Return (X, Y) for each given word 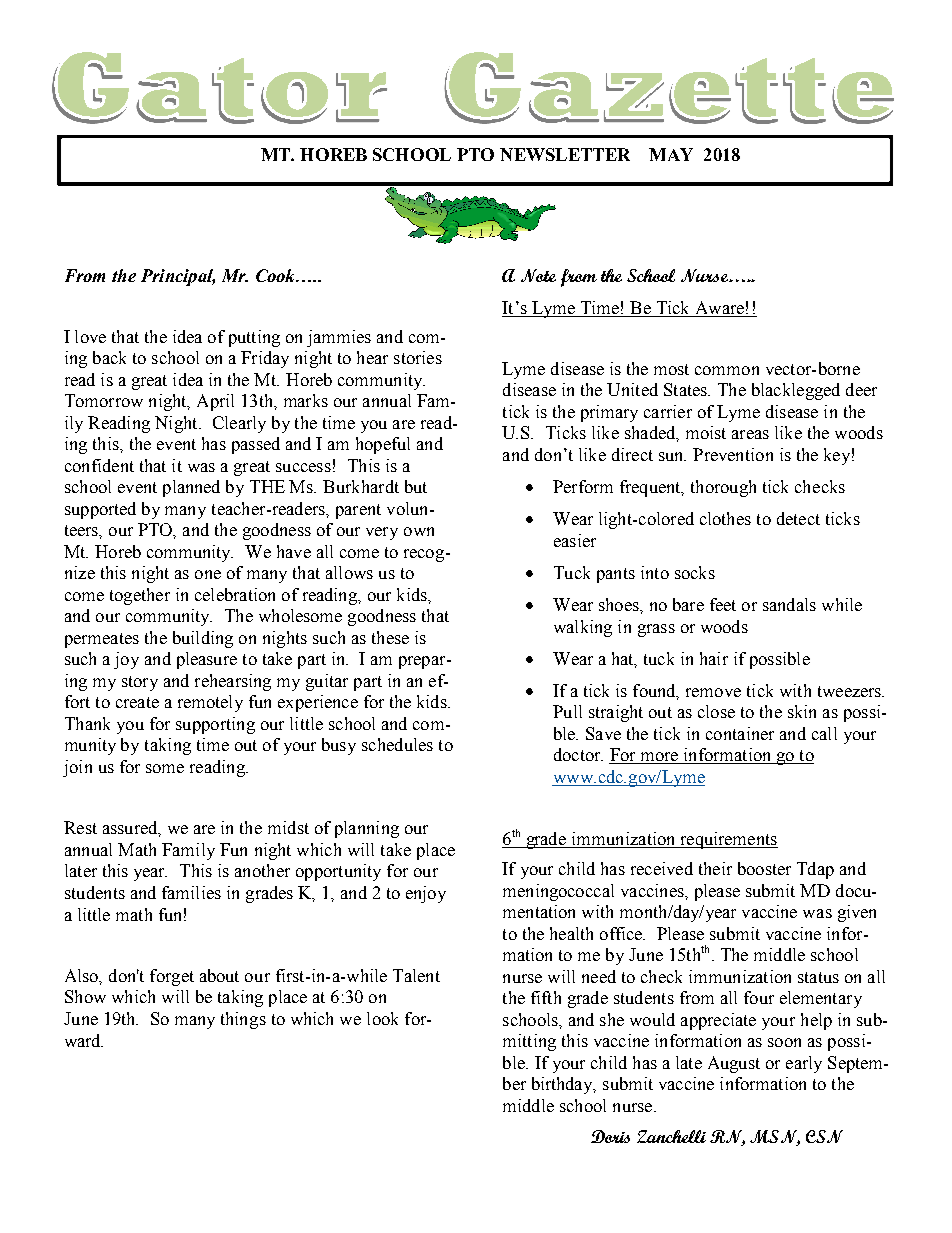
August (734, 1064)
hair (714, 658)
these (390, 637)
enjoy (426, 894)
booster (764, 868)
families (191, 892)
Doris (610, 1136)
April (215, 402)
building (203, 639)
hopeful (383, 445)
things (243, 1020)
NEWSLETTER (565, 154)
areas (750, 434)
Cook (277, 275)
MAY (671, 154)
